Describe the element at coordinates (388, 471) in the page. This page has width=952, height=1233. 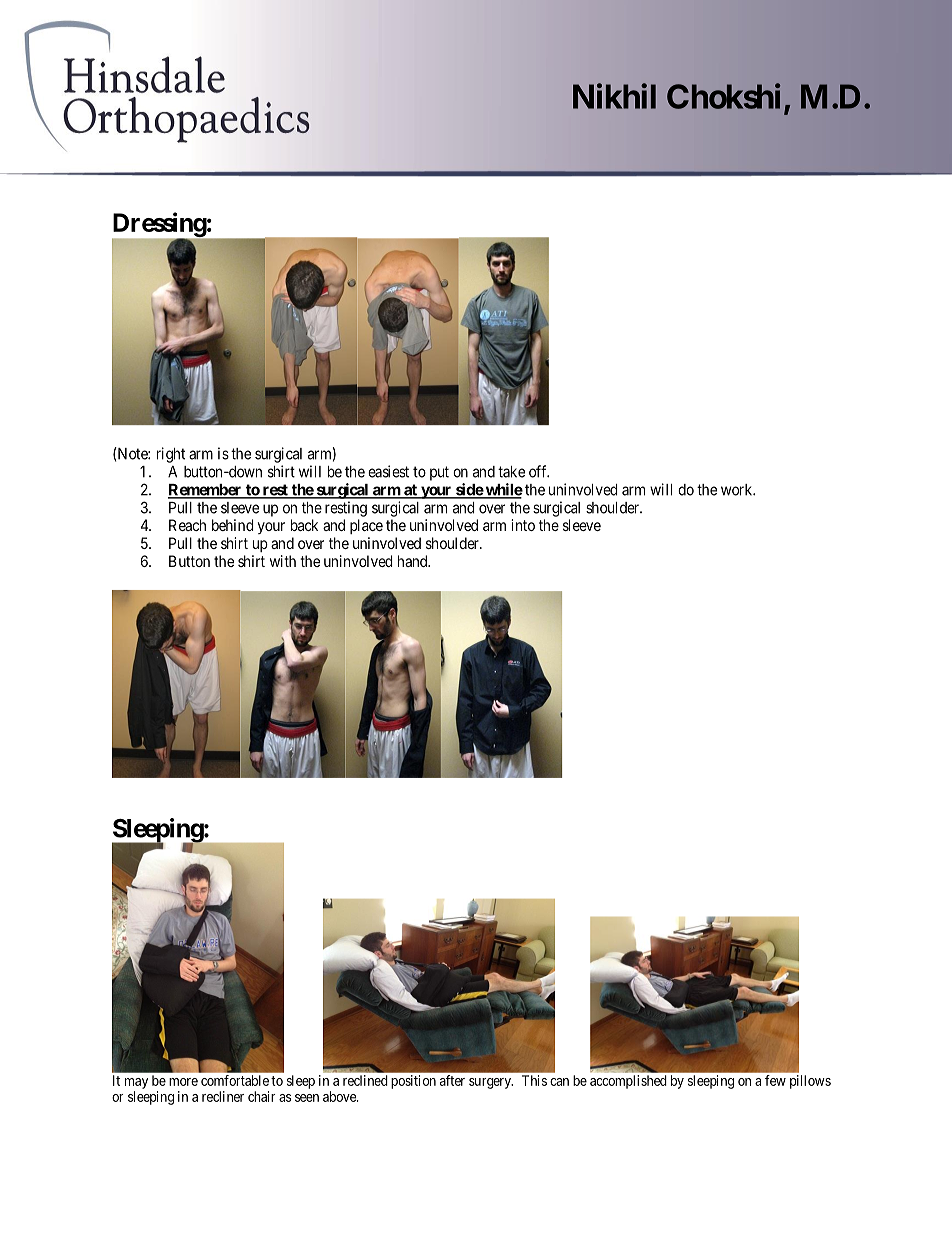
I see `easiest` at that location.
